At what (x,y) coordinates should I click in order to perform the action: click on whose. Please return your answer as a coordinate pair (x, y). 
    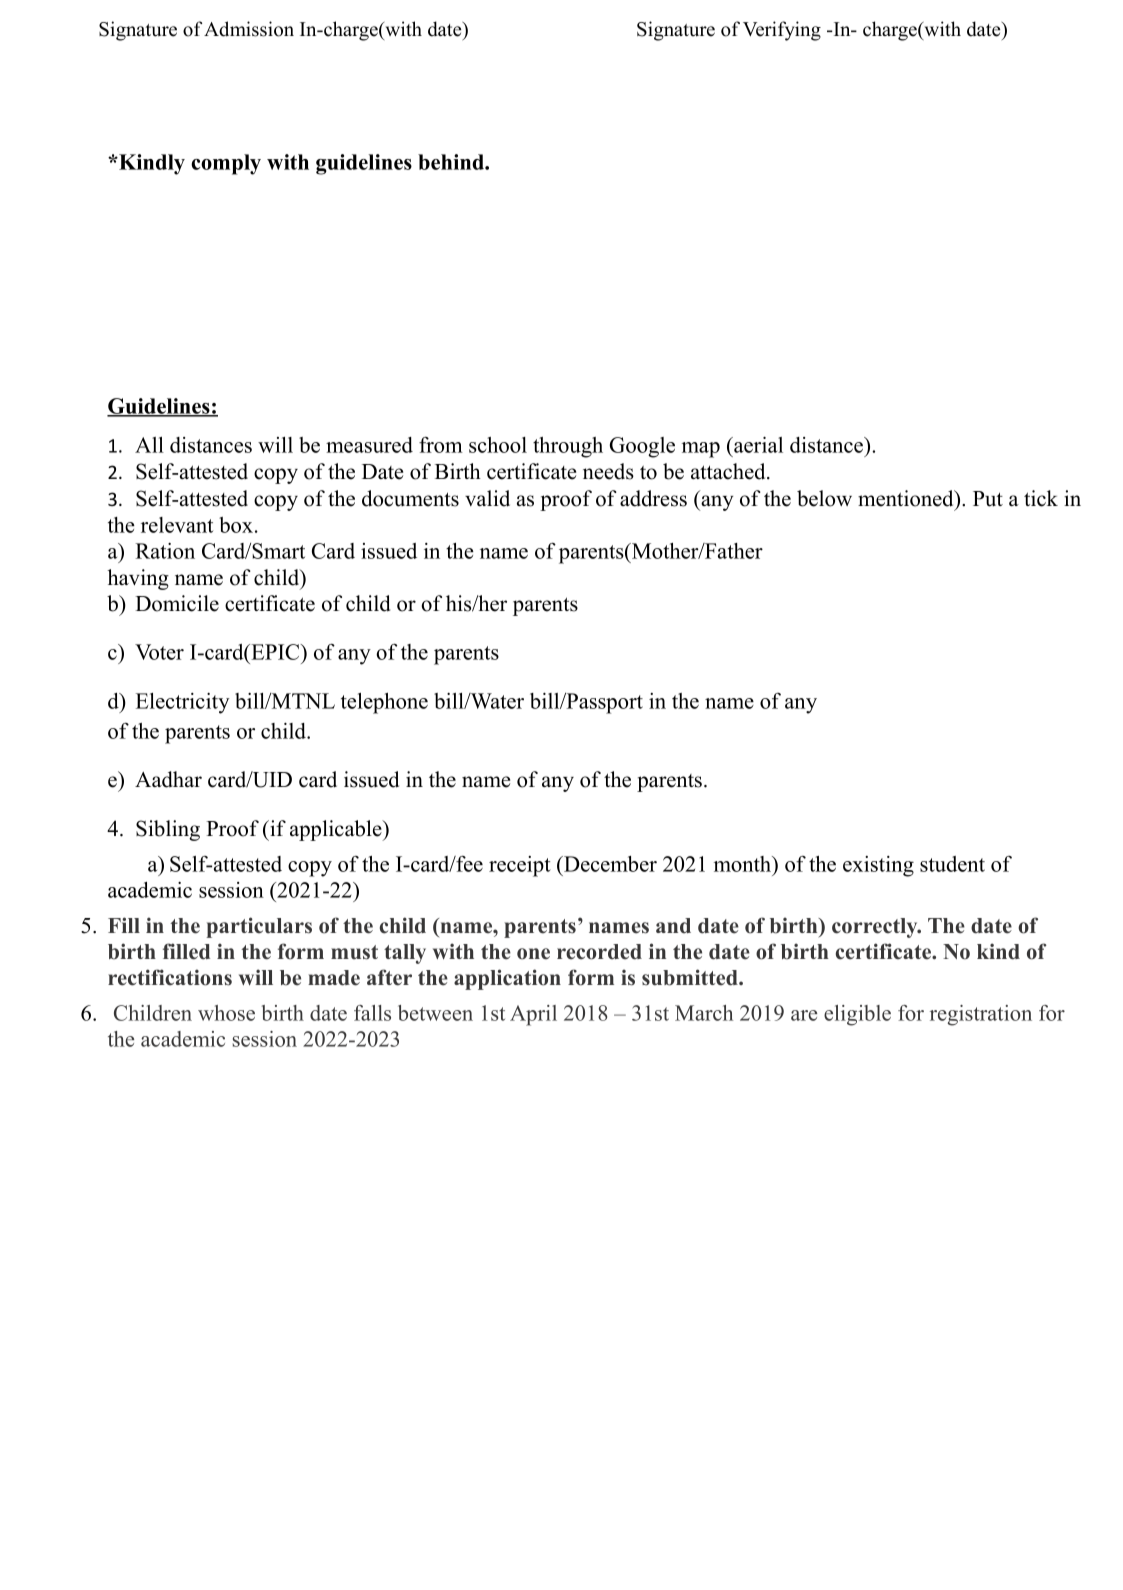
    Looking at the image, I should click on (226, 1013).
